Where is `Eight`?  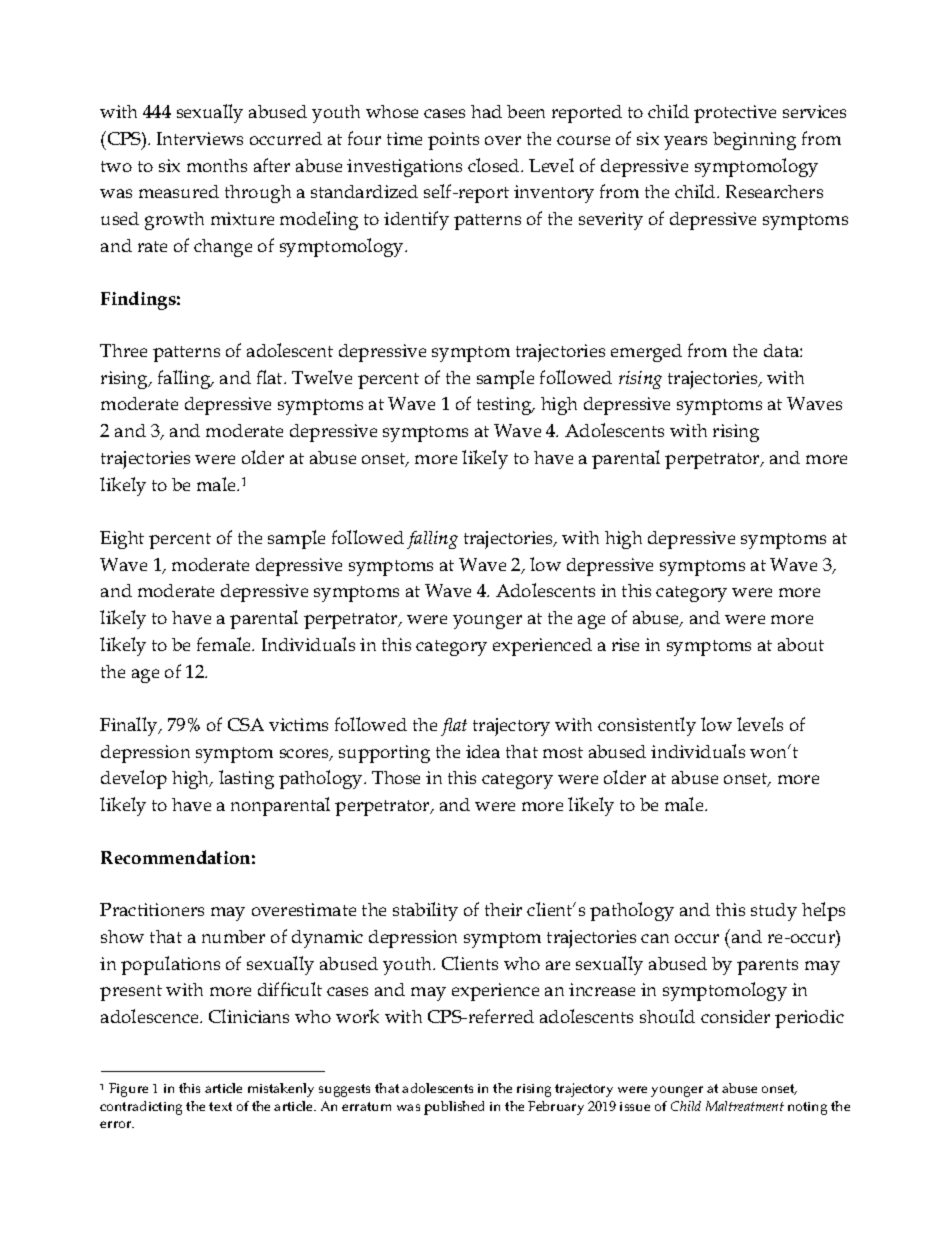 Eight is located at coordinates (122, 540).
